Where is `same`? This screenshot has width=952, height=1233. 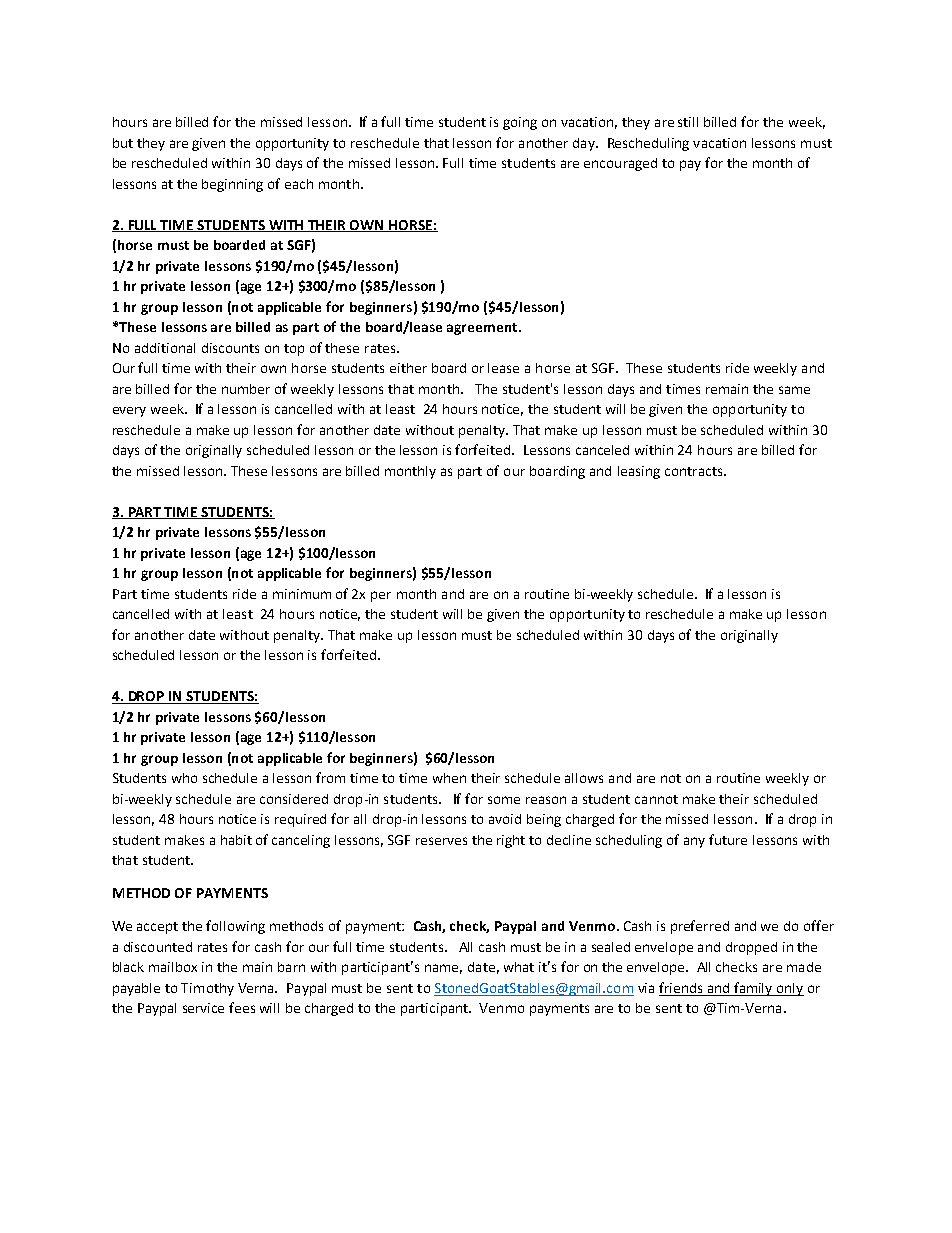
same is located at coordinates (794, 390).
